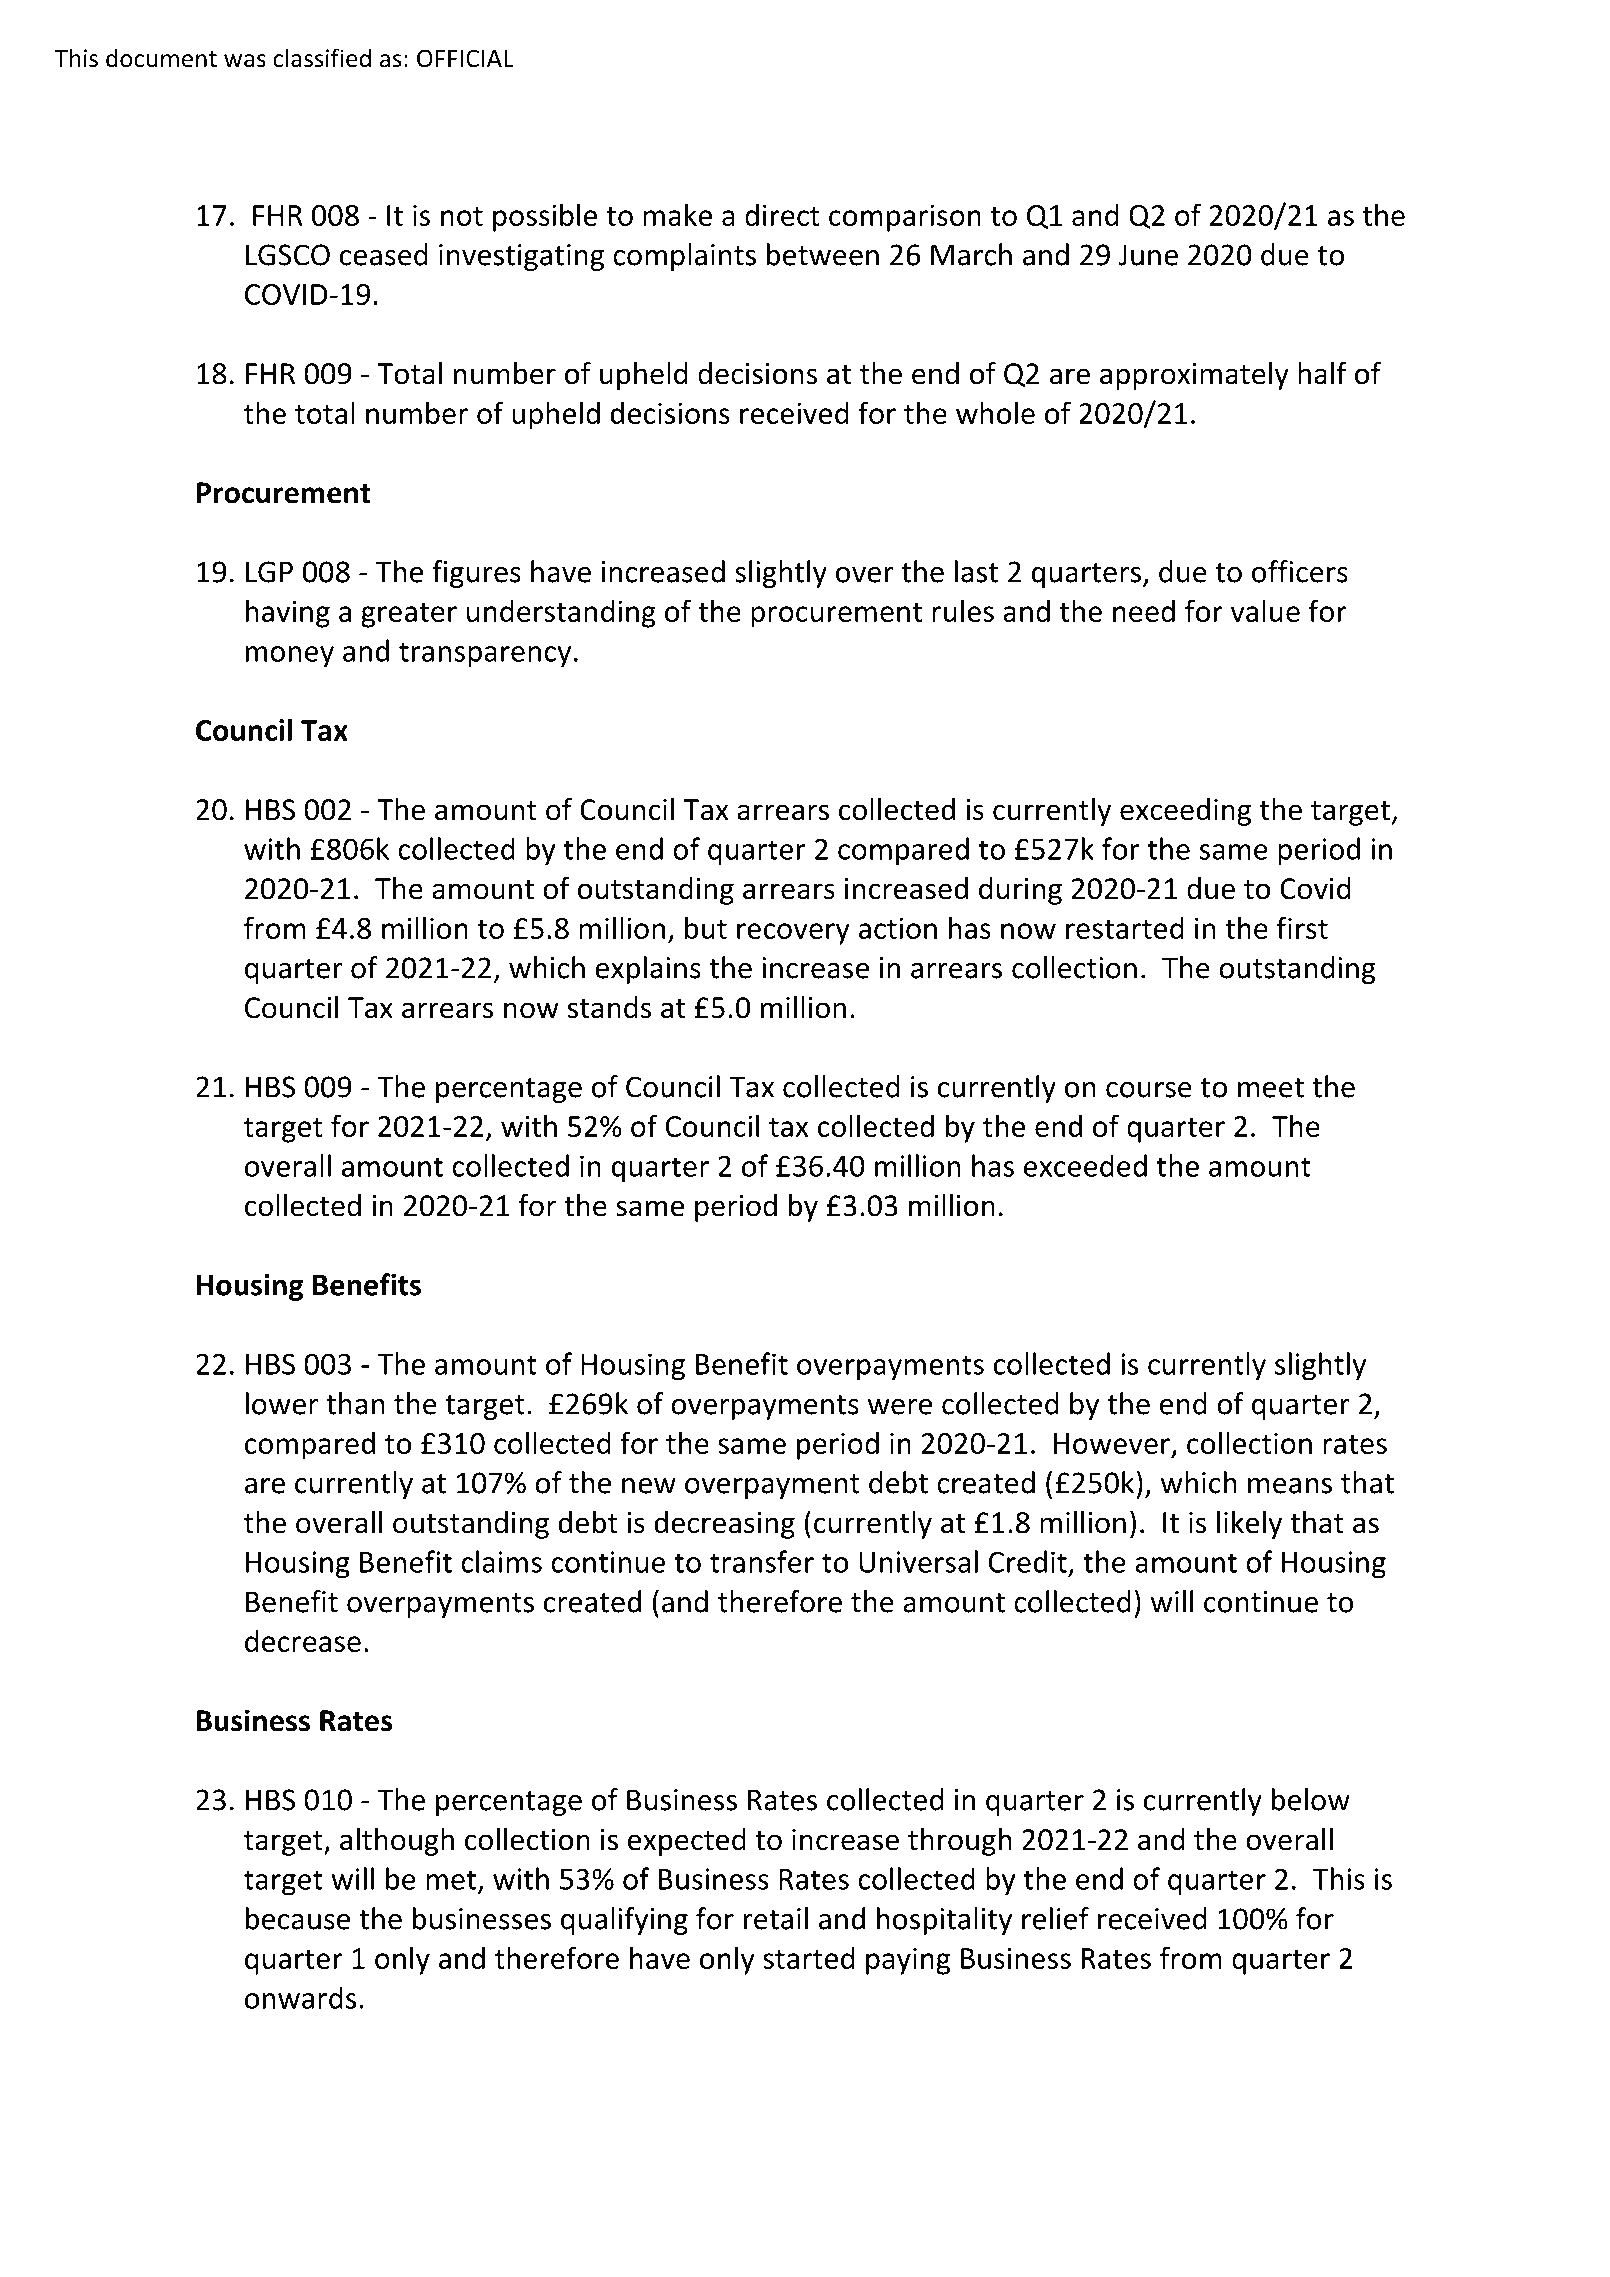 The height and width of the screenshot is (2277, 1610). I want to click on stands, so click(609, 1007).
